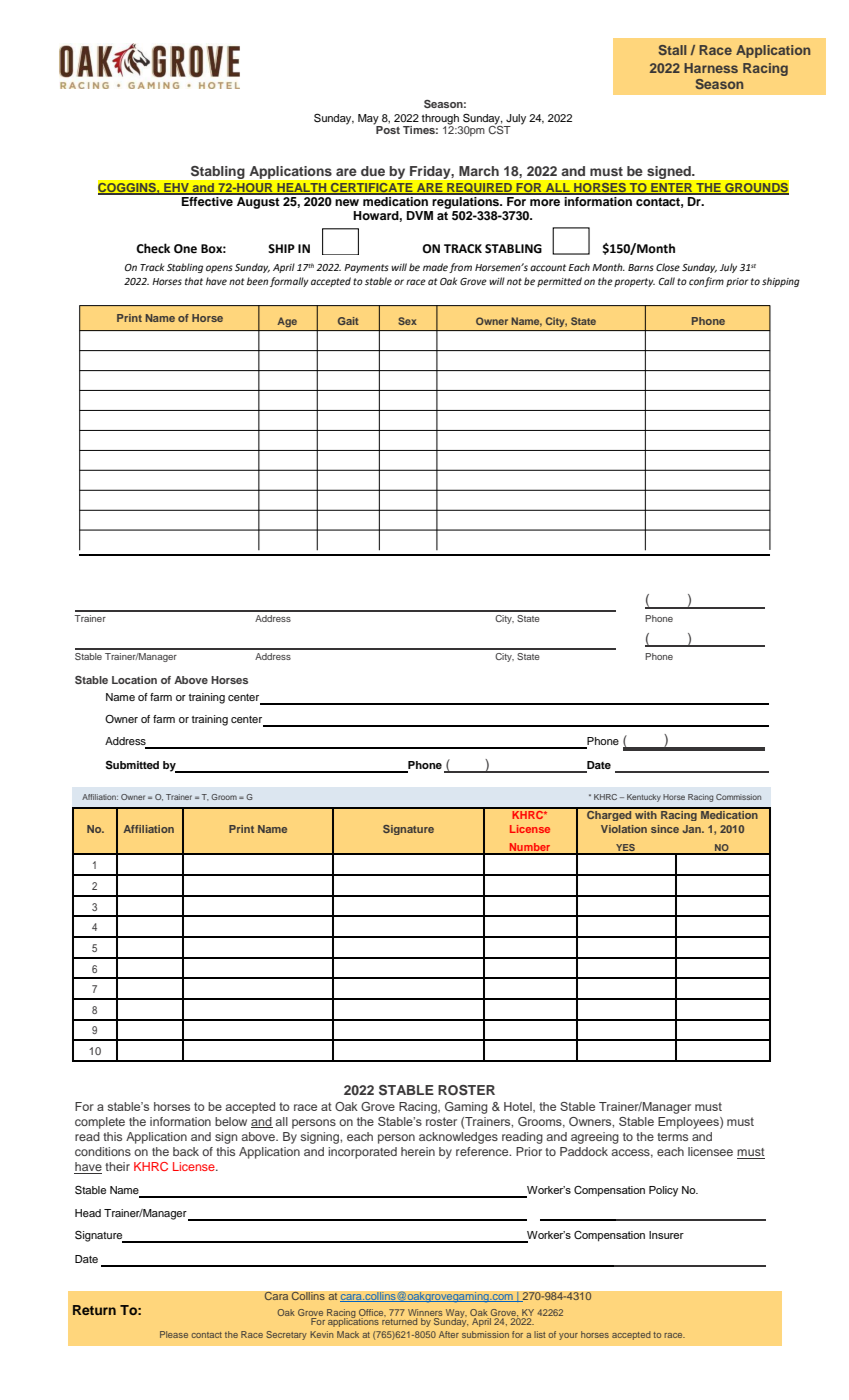 The width and height of the screenshot is (849, 1400). I want to click on Location, so click(134, 680).
